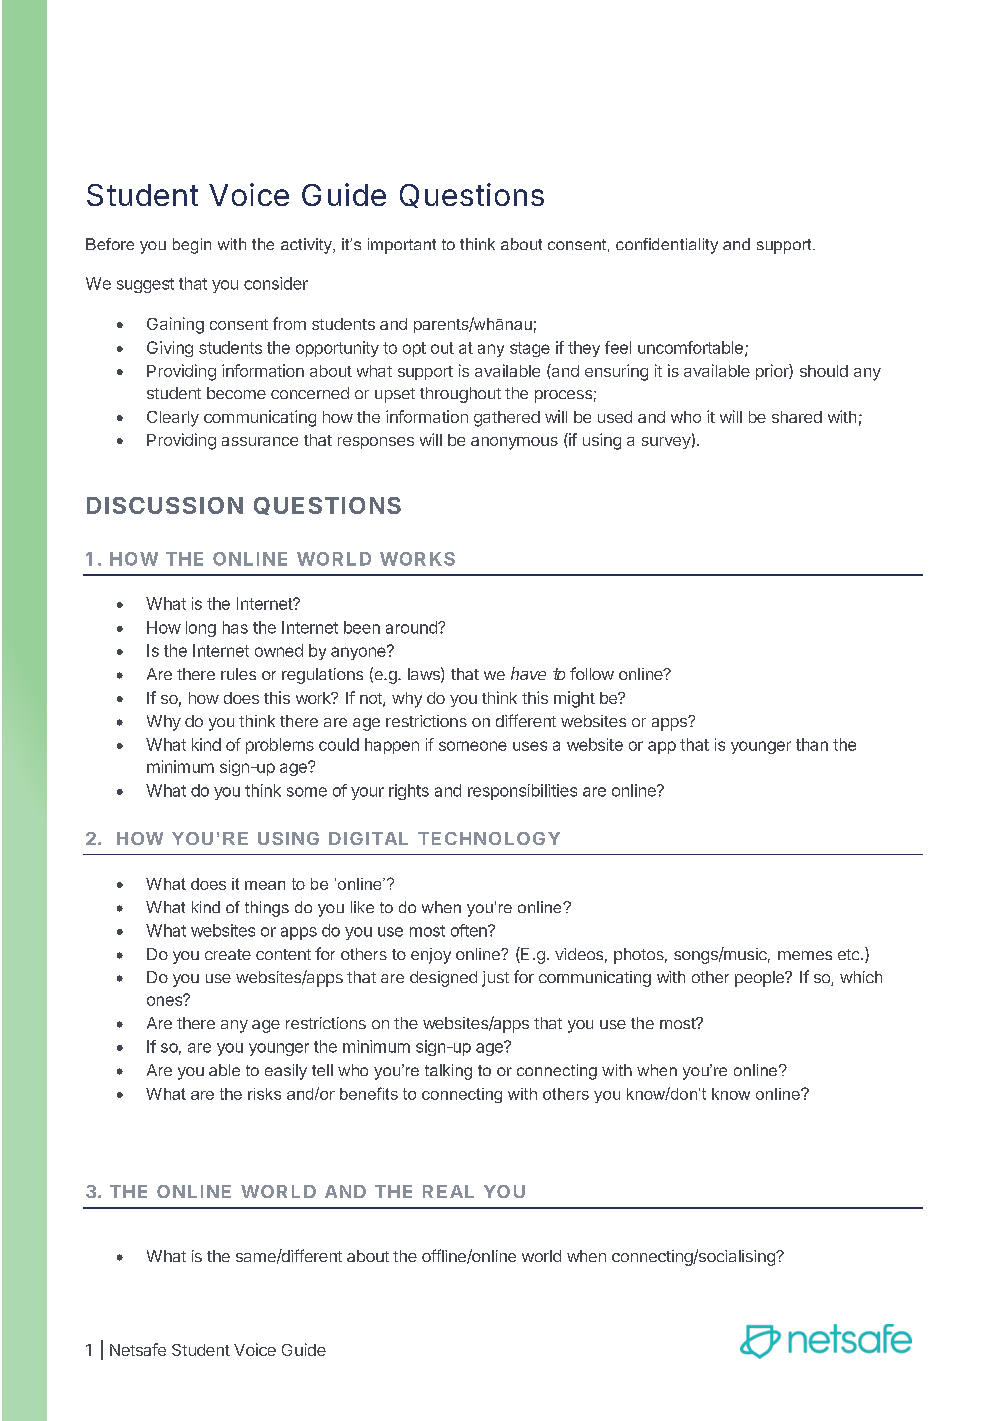  What do you see at coordinates (238, 674) in the screenshot?
I see `rules` at bounding box center [238, 674].
